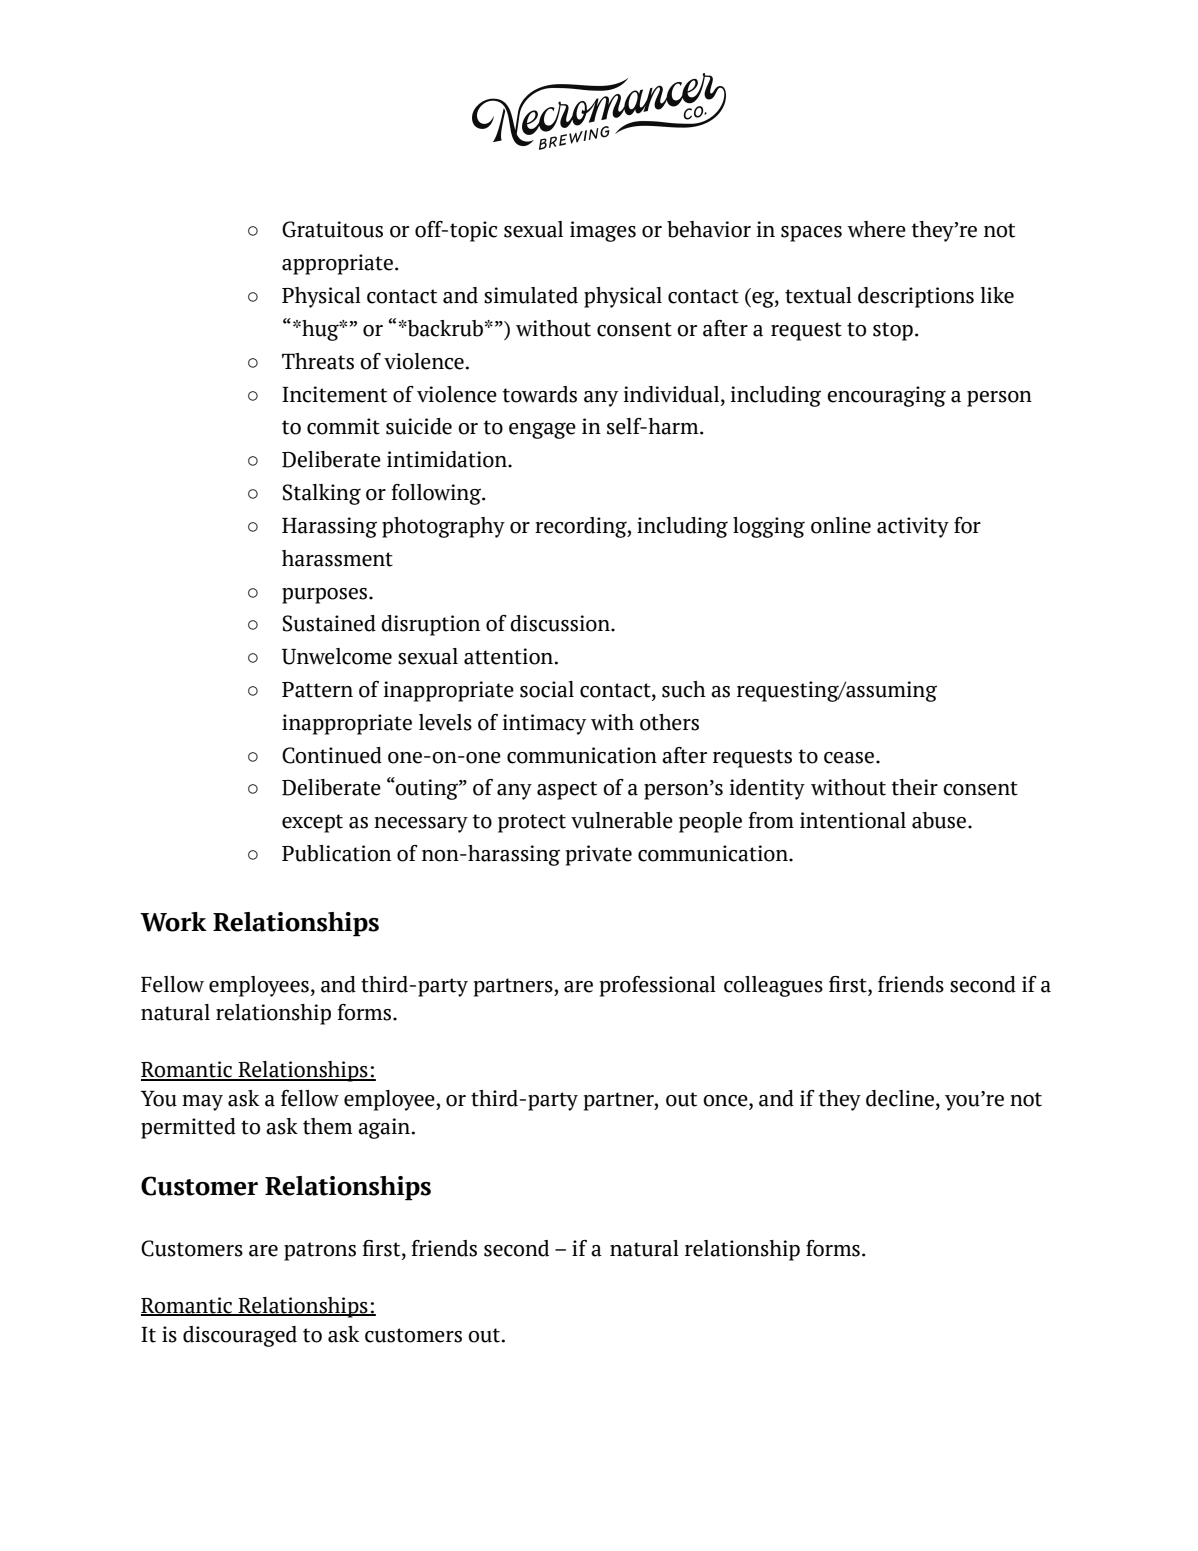 This image has width=1198, height=1551. What do you see at coordinates (443, 527) in the image?
I see `photography` at bounding box center [443, 527].
